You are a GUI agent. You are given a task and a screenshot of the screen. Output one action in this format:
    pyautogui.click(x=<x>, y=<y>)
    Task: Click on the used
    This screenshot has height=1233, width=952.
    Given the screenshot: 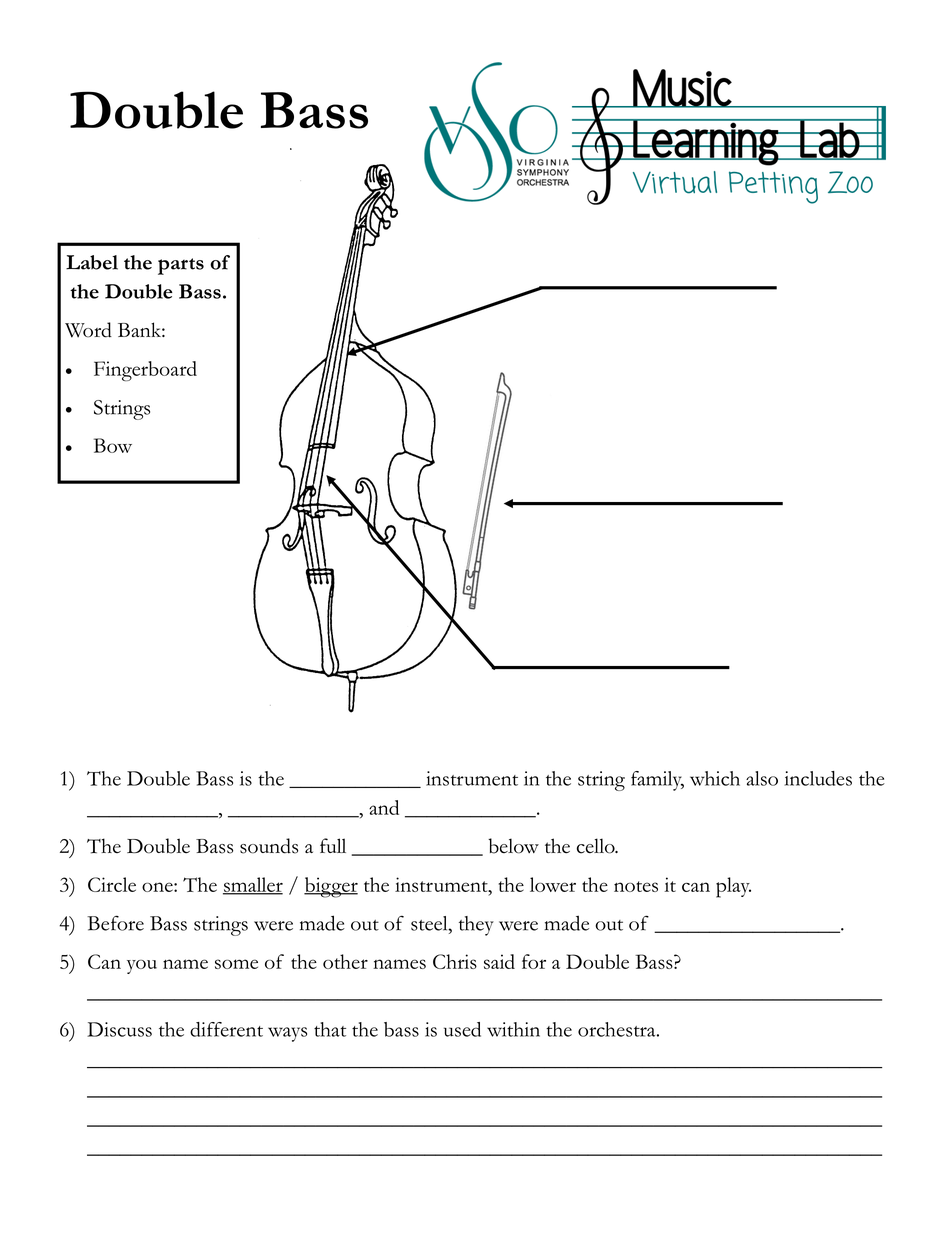 What is the action you would take?
    pyautogui.click(x=462, y=1029)
